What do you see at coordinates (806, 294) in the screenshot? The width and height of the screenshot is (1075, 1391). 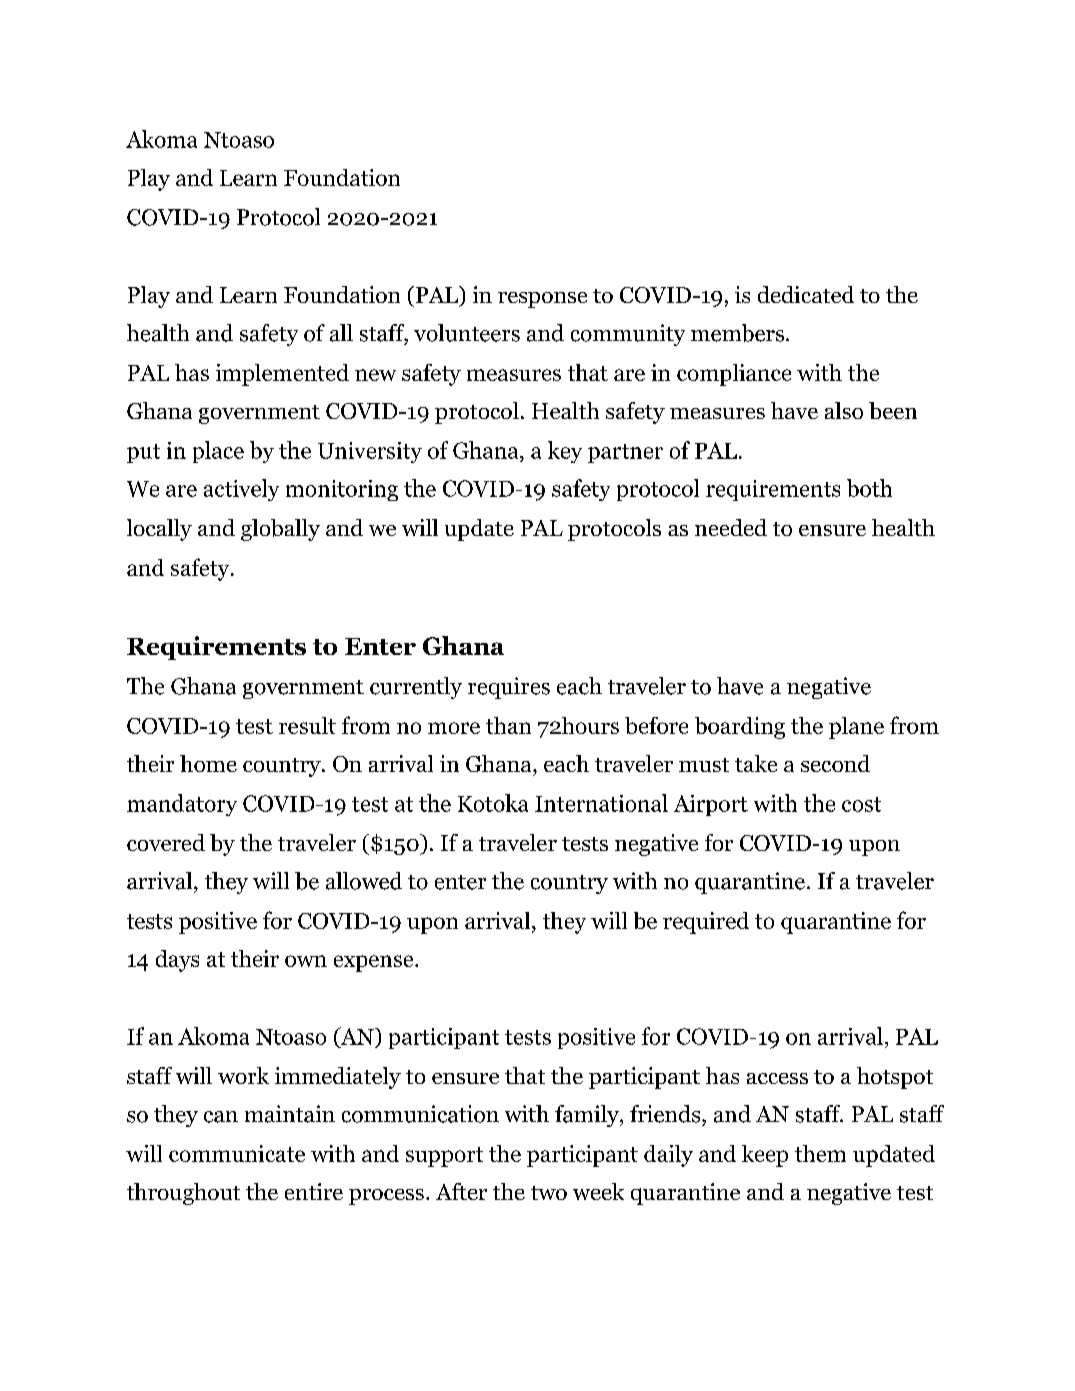 I see `dedicated` at bounding box center [806, 294].
